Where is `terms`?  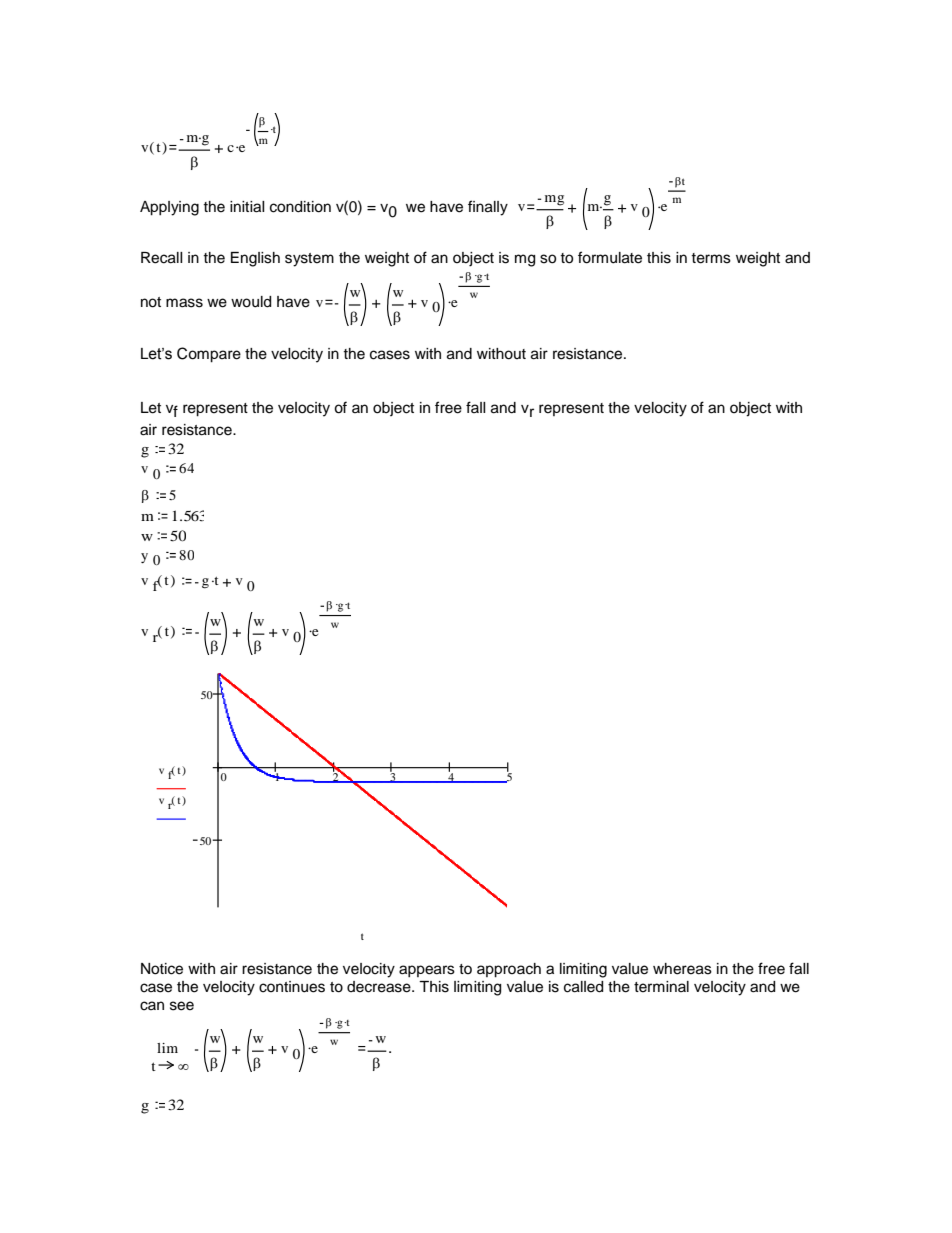
terms is located at coordinates (711, 258).
